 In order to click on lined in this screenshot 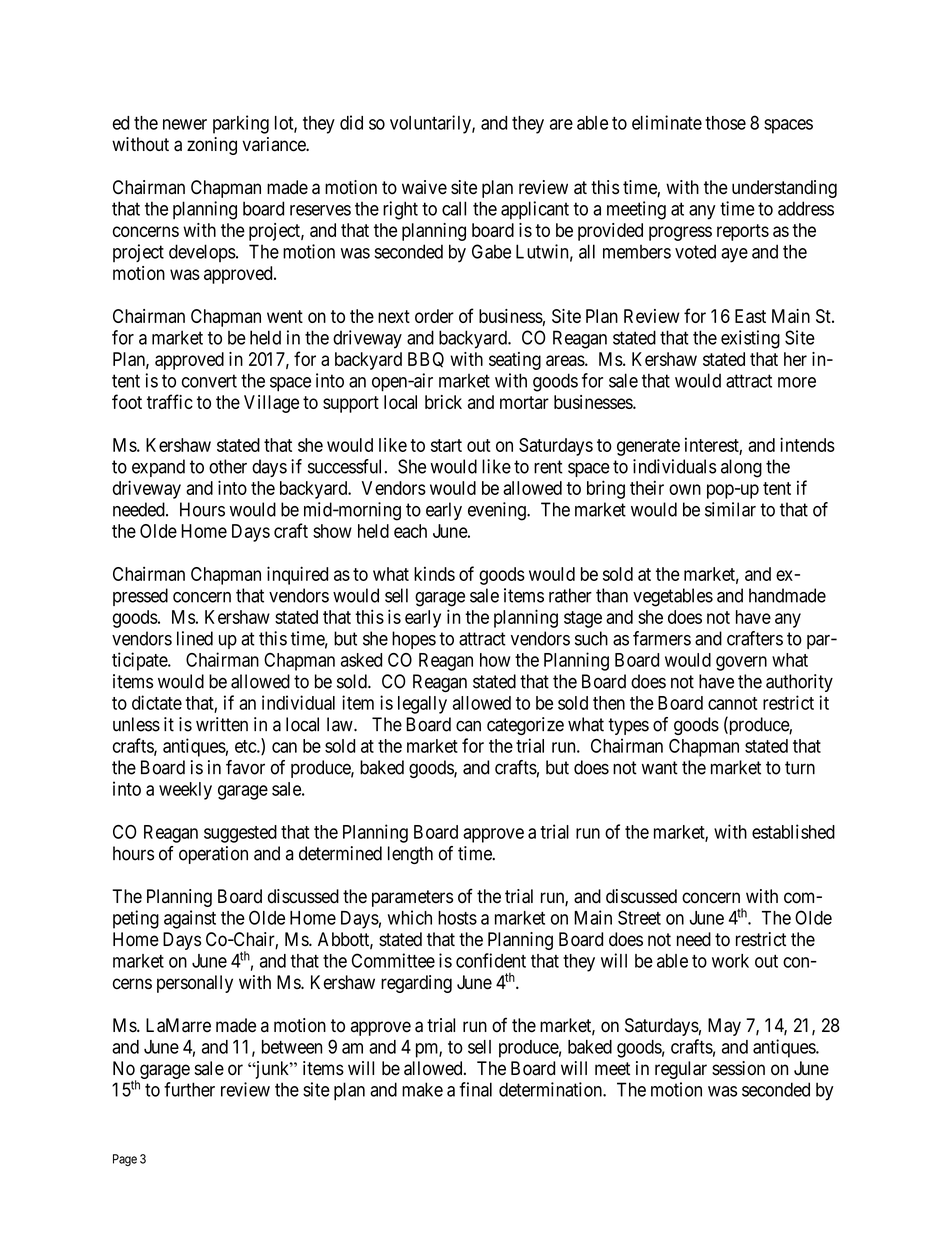, I will do `click(195, 638)`.
